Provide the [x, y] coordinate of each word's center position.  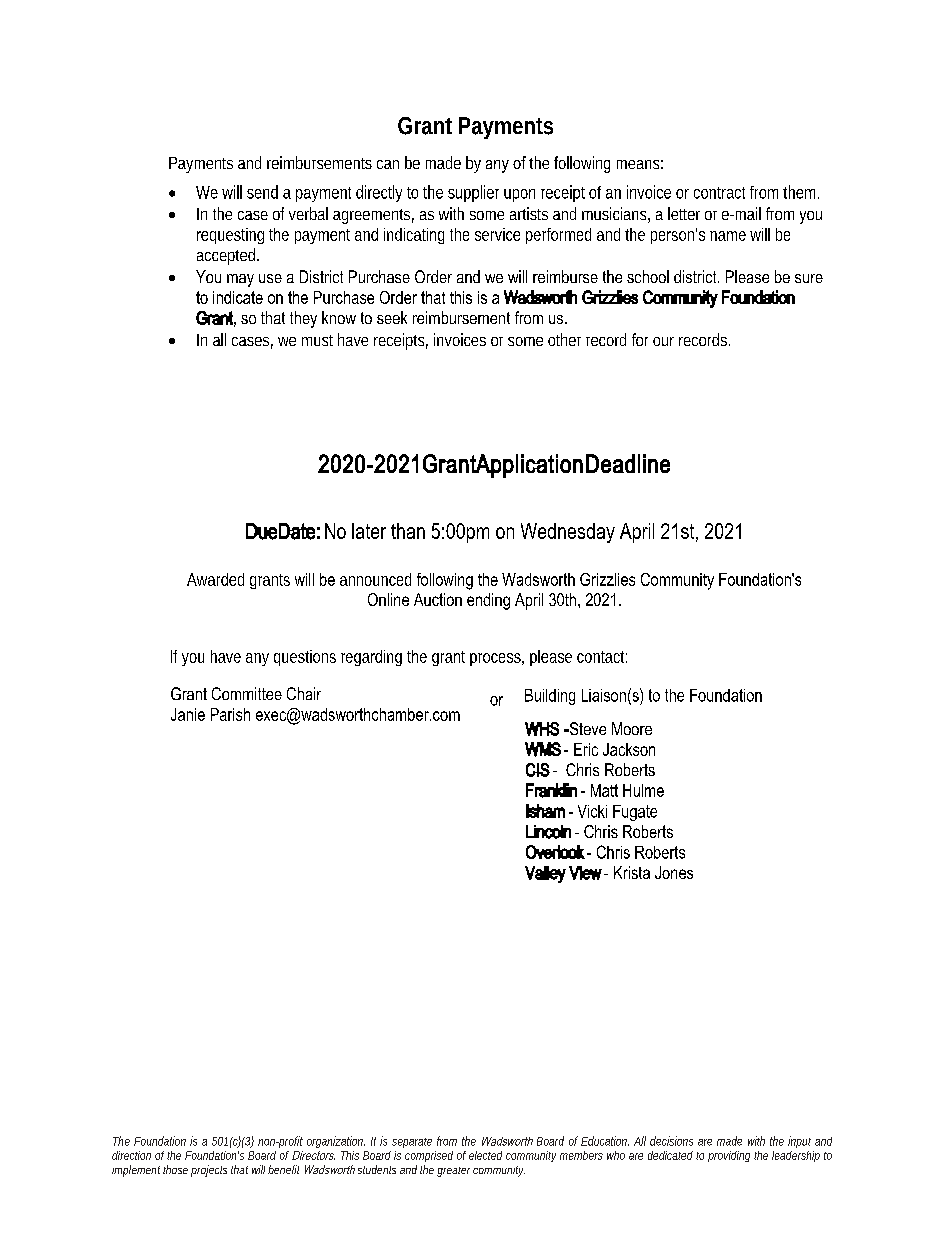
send [262, 192]
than [408, 531]
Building [550, 697]
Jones [674, 872]
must [317, 340]
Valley [545, 874]
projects [209, 1171]
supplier [473, 193]
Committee [247, 693]
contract [719, 193]
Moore [632, 728]
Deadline [628, 463]
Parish [230, 714]
